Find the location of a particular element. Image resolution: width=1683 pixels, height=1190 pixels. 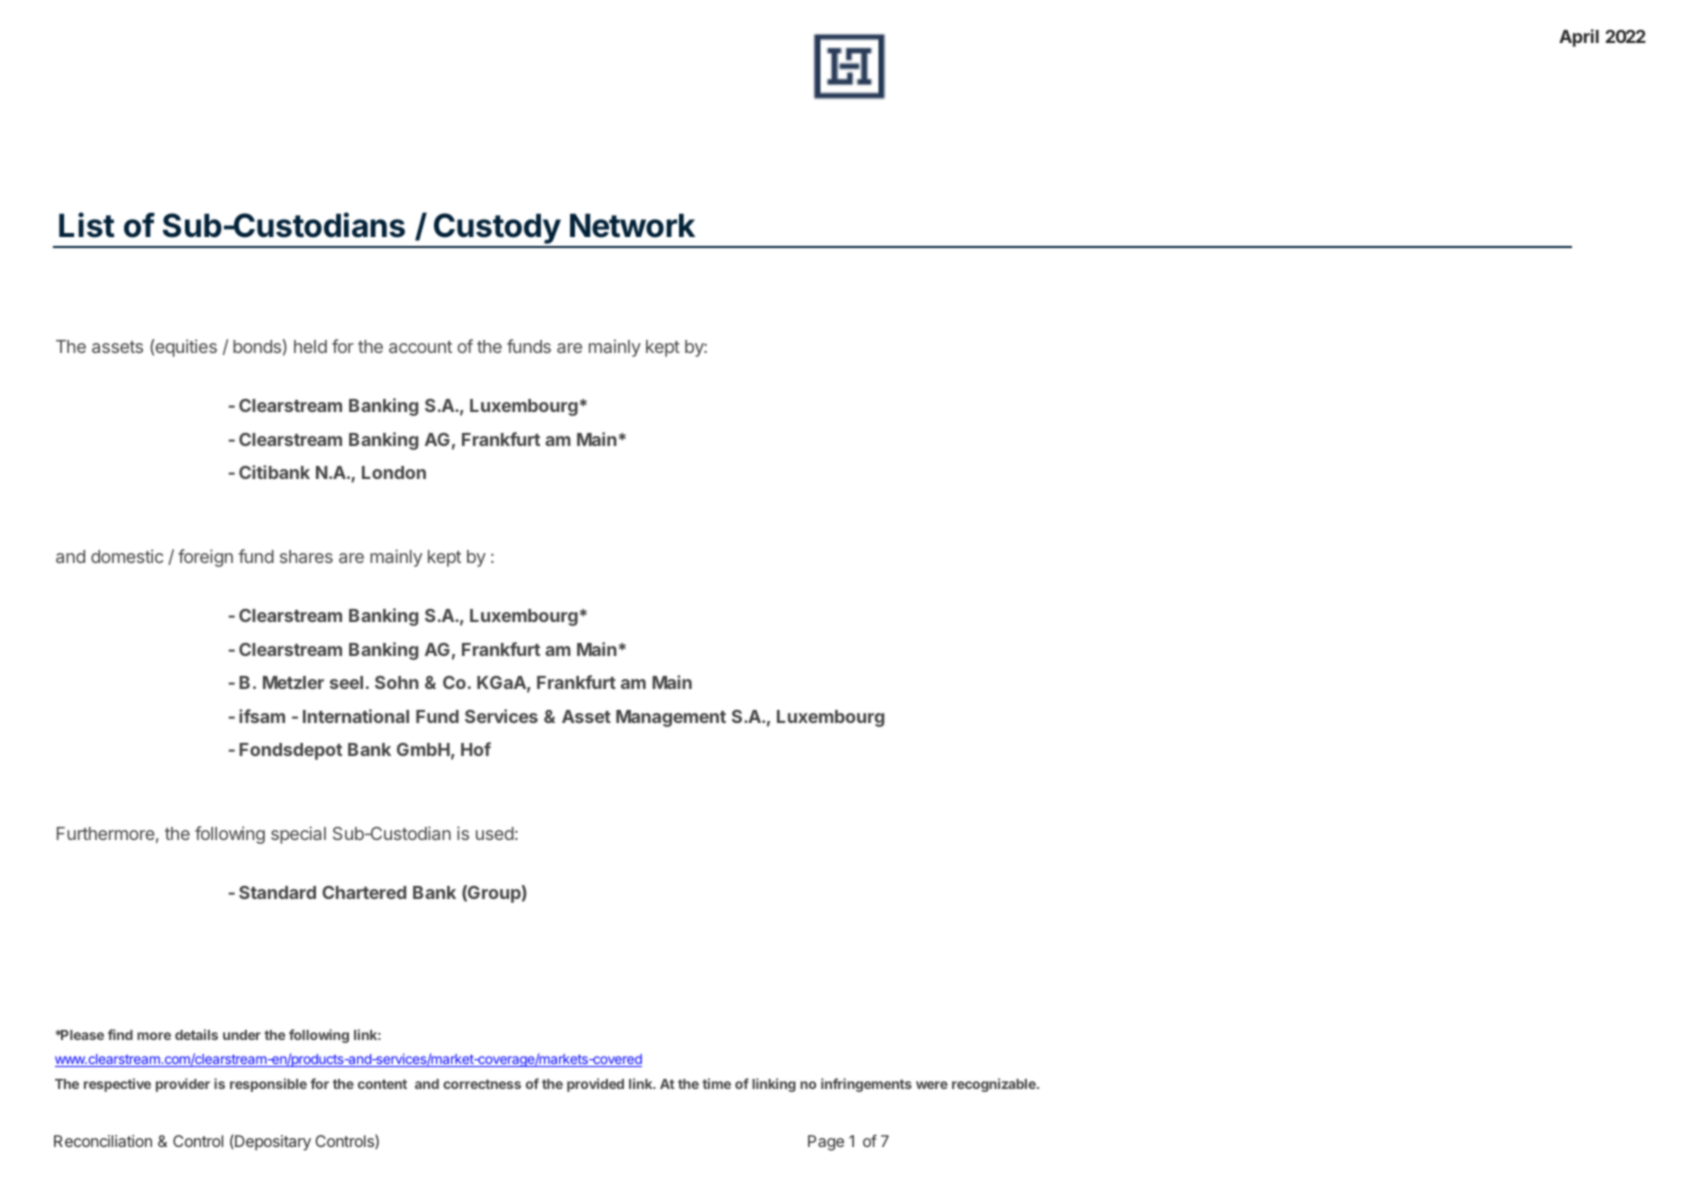

shares is located at coordinates (306, 556).
